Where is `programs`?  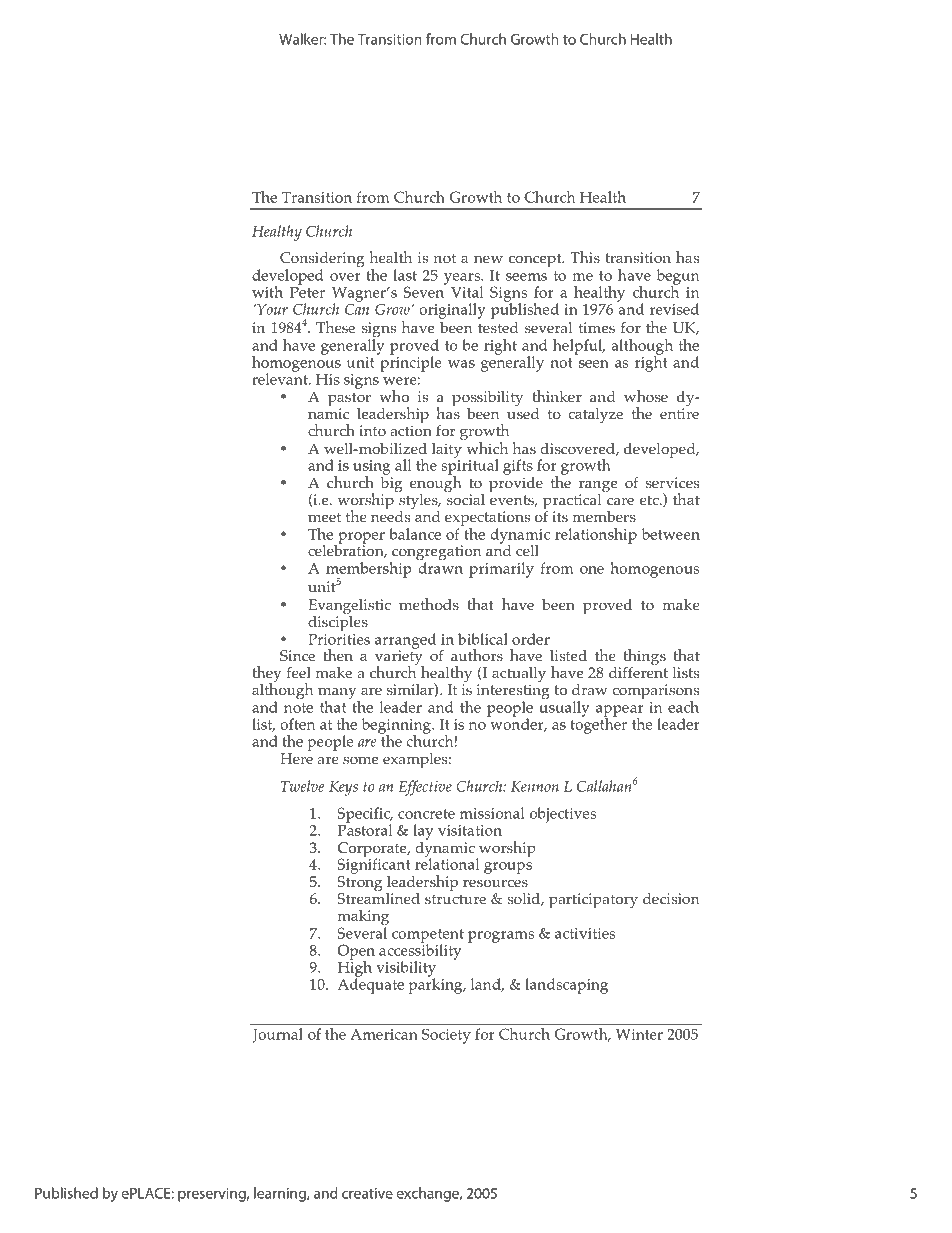
programs is located at coordinates (501, 937).
